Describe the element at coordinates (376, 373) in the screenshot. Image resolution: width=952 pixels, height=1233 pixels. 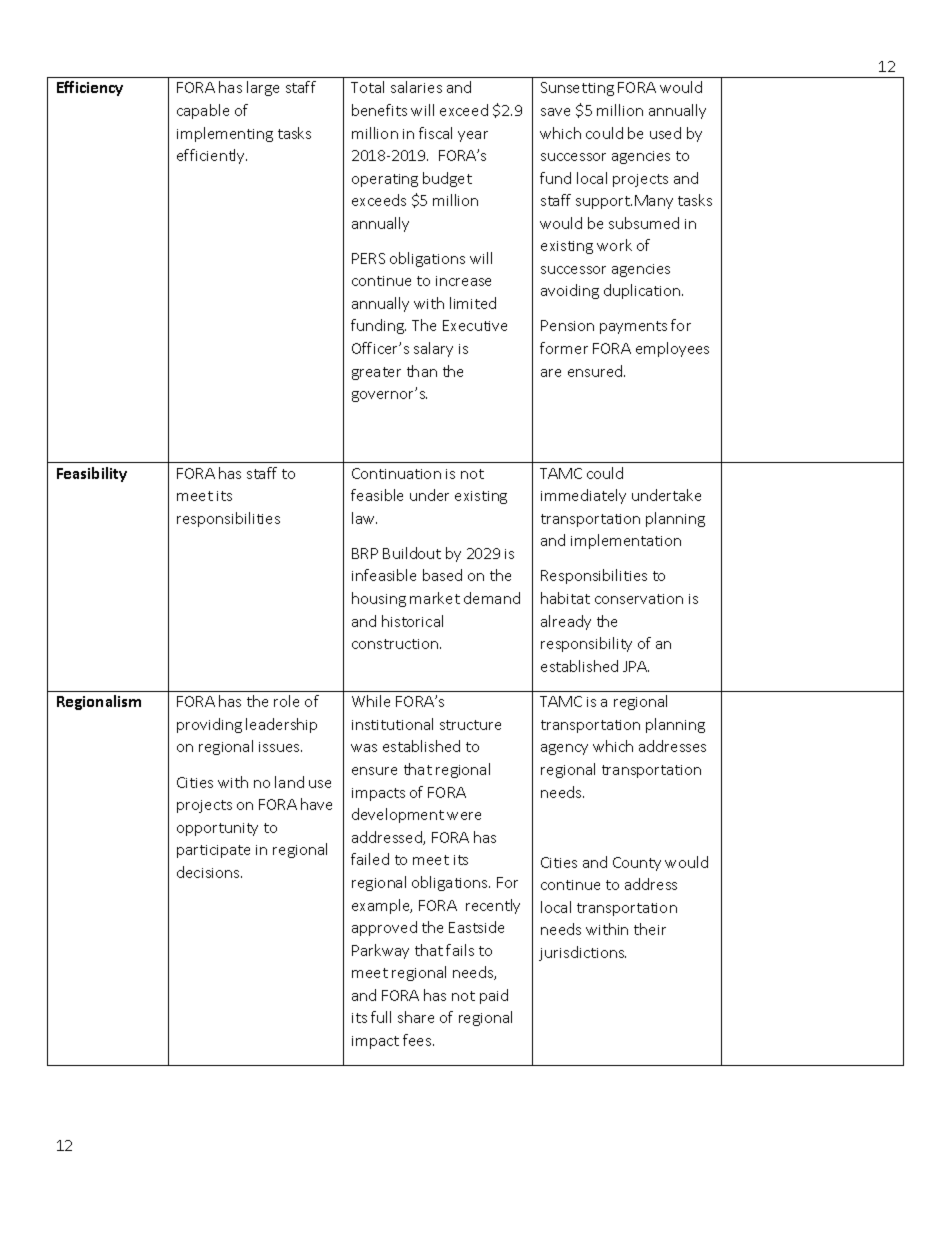
I see `greater` at that location.
